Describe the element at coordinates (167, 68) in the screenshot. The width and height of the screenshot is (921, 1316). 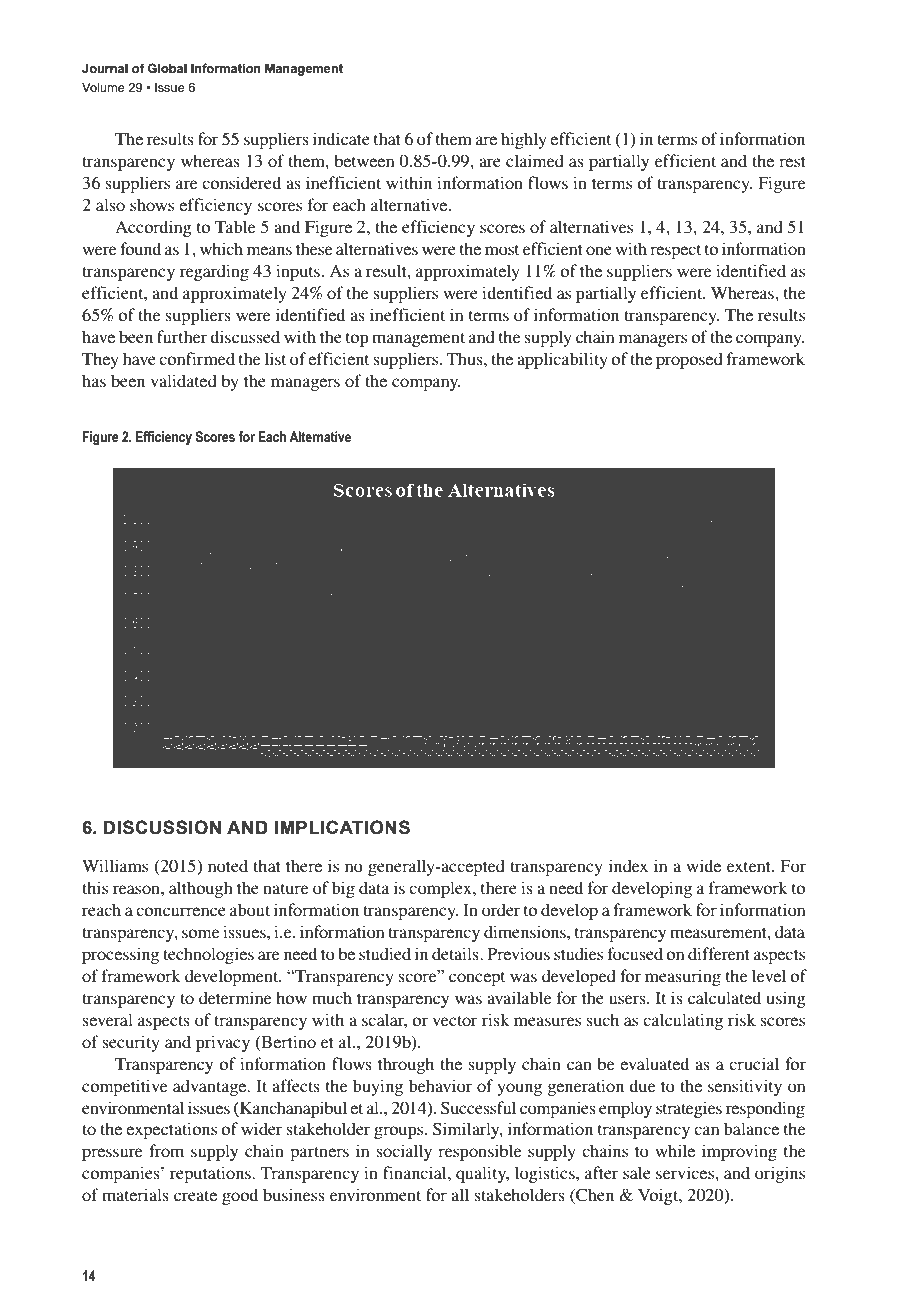
I see `Global` at that location.
